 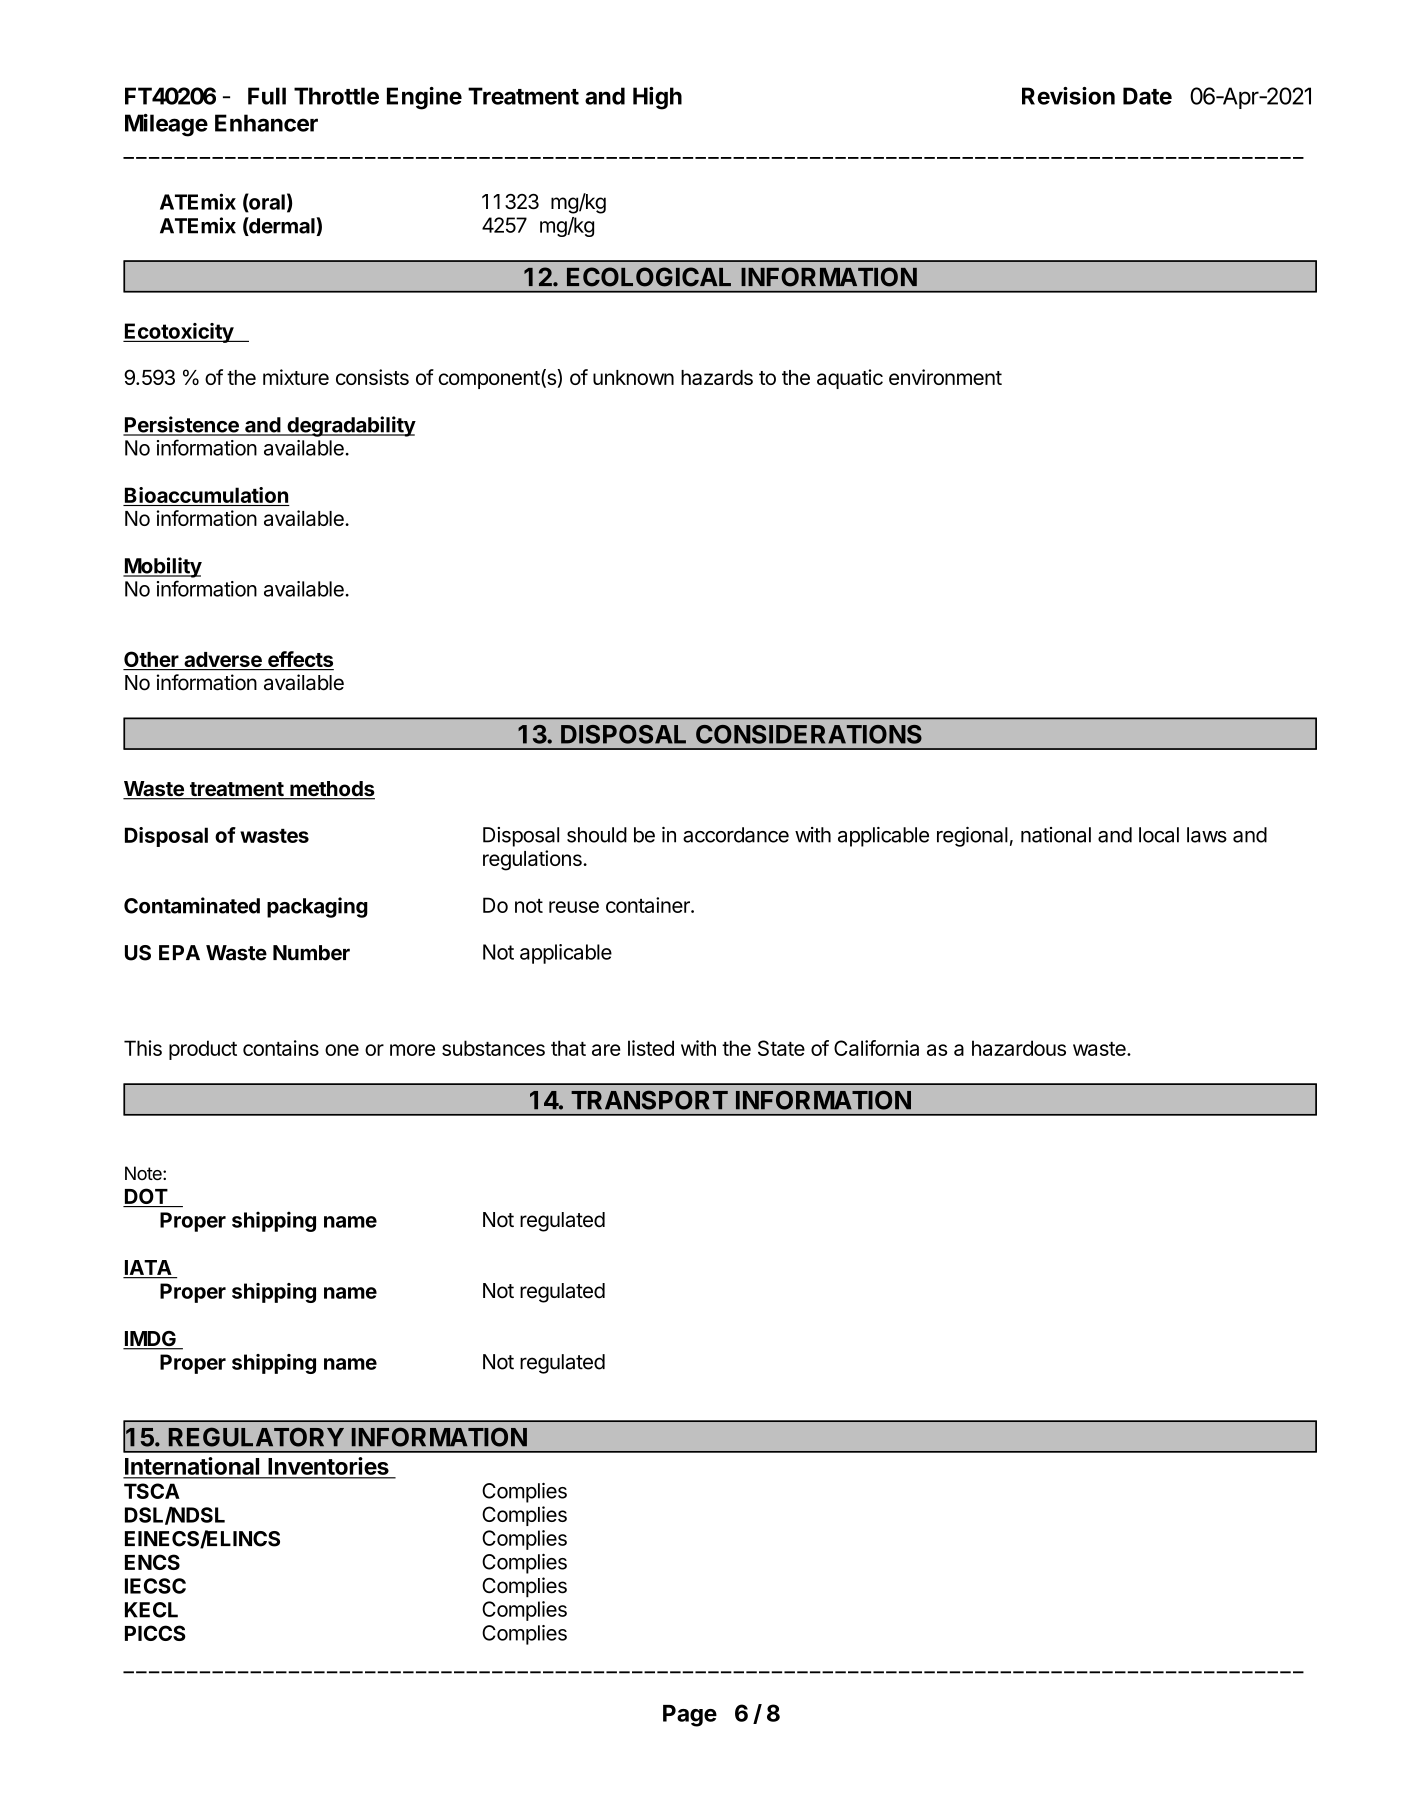 I want to click on Page, so click(x=690, y=1716).
